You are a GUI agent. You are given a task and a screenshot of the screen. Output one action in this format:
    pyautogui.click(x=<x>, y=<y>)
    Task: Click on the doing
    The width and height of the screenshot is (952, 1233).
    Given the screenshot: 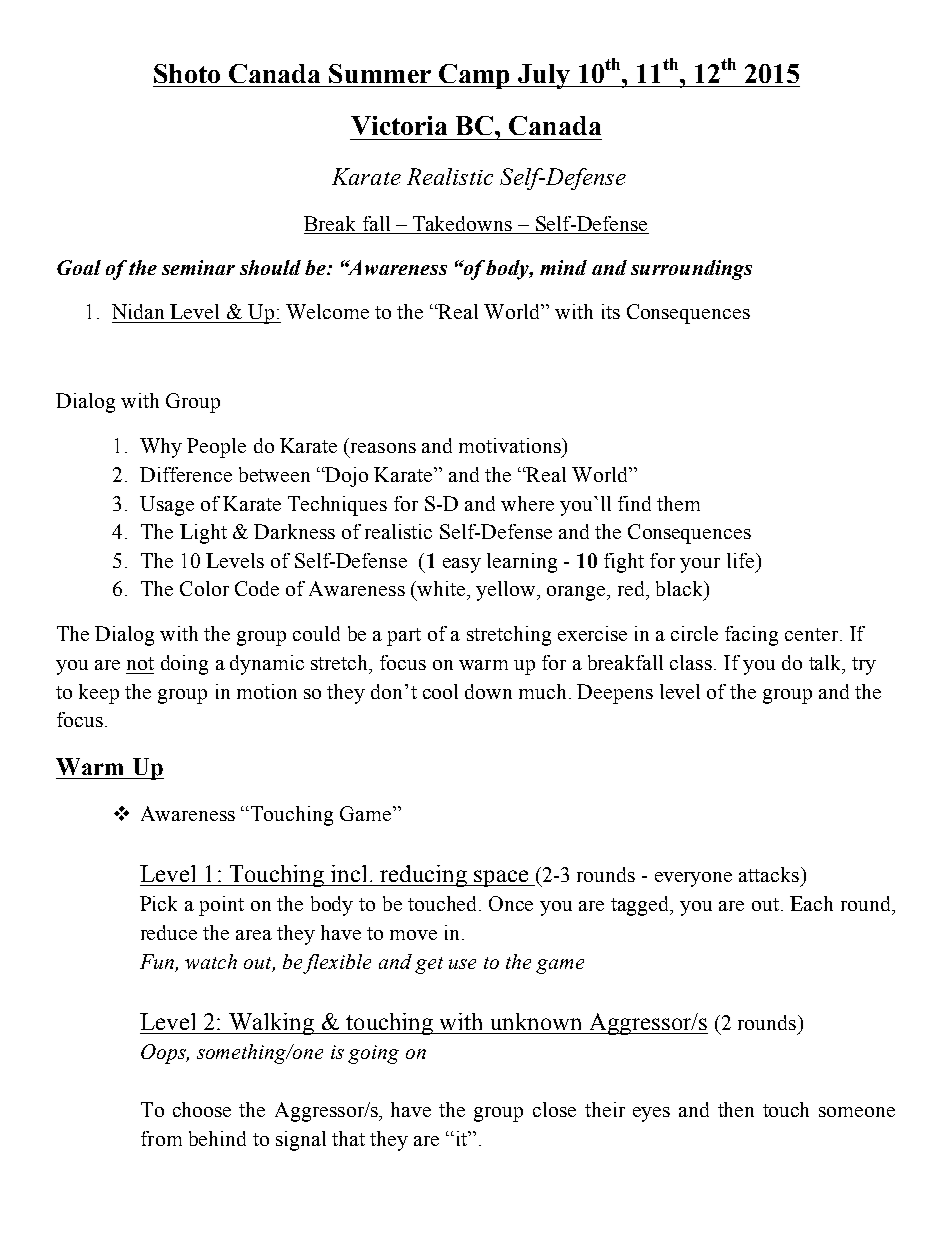 What is the action you would take?
    pyautogui.click(x=184, y=665)
